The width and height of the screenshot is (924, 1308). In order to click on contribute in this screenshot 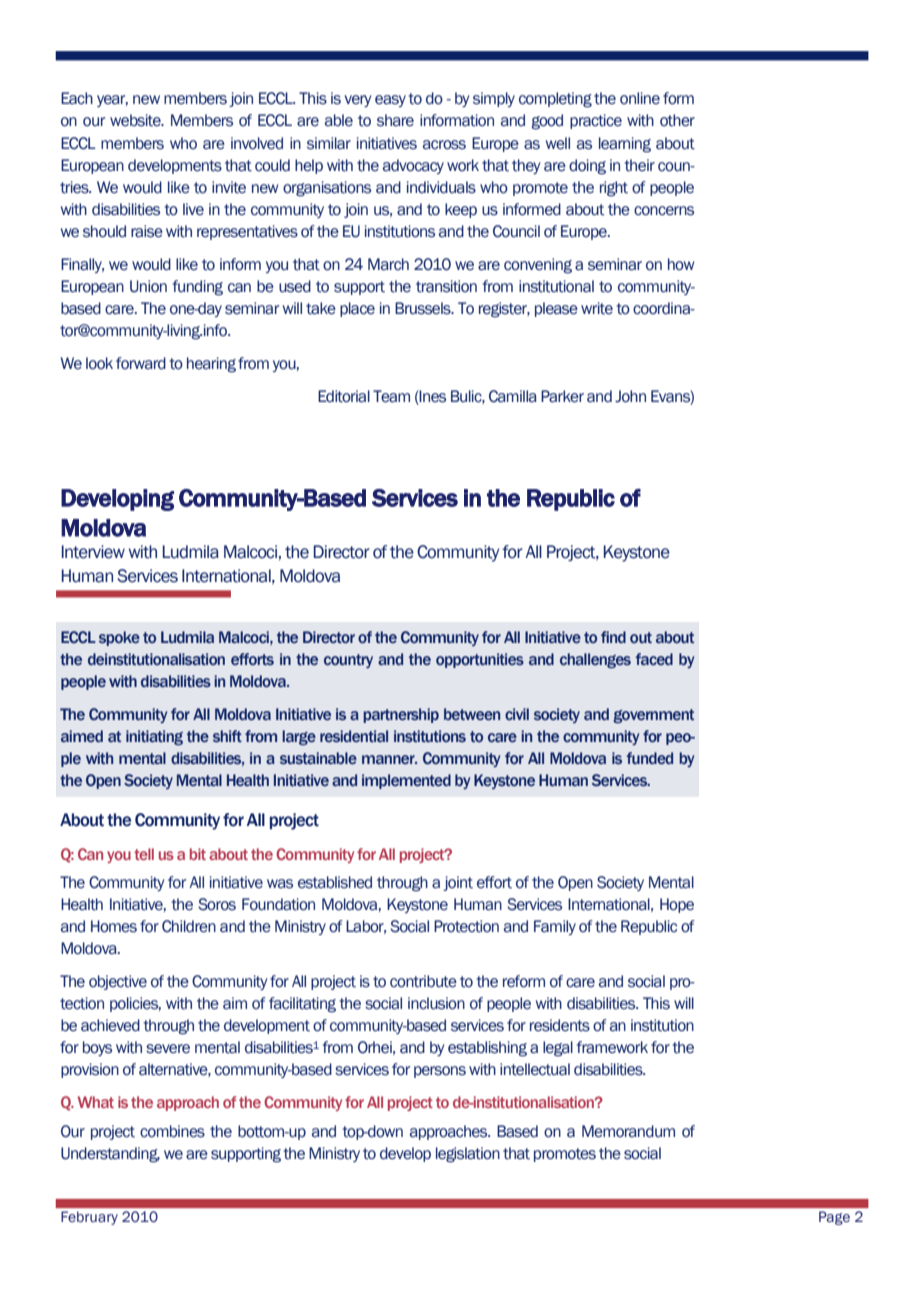, I will do `click(423, 981)`.
